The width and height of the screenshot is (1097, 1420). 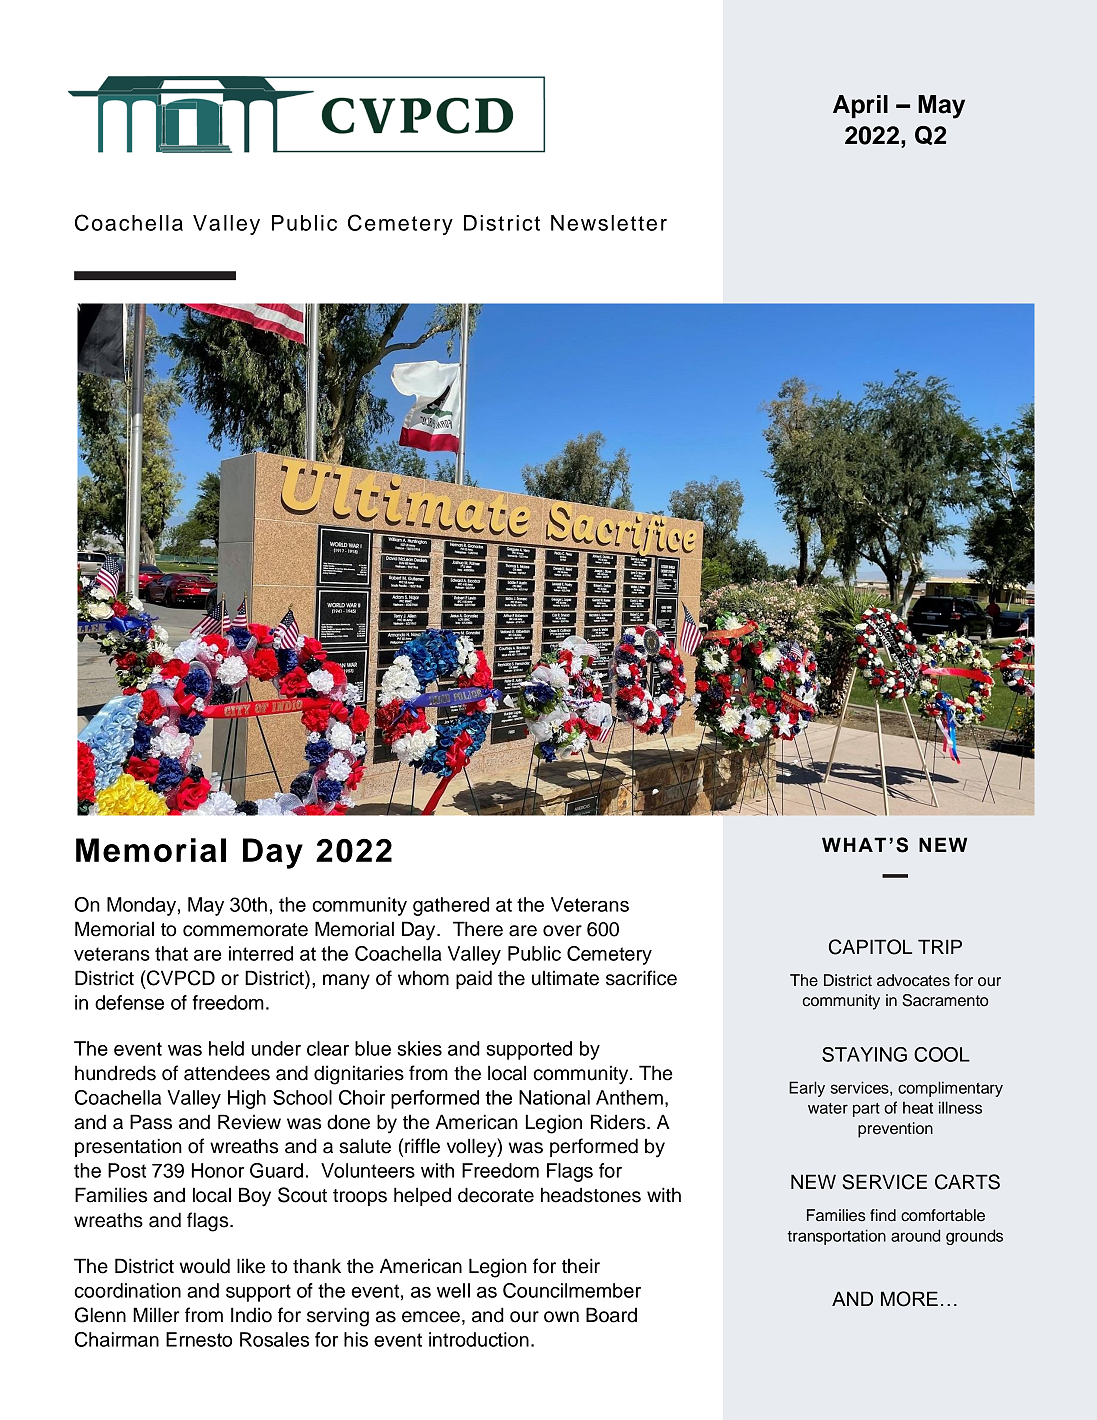 I want to click on CAPITOL, so click(x=870, y=947).
